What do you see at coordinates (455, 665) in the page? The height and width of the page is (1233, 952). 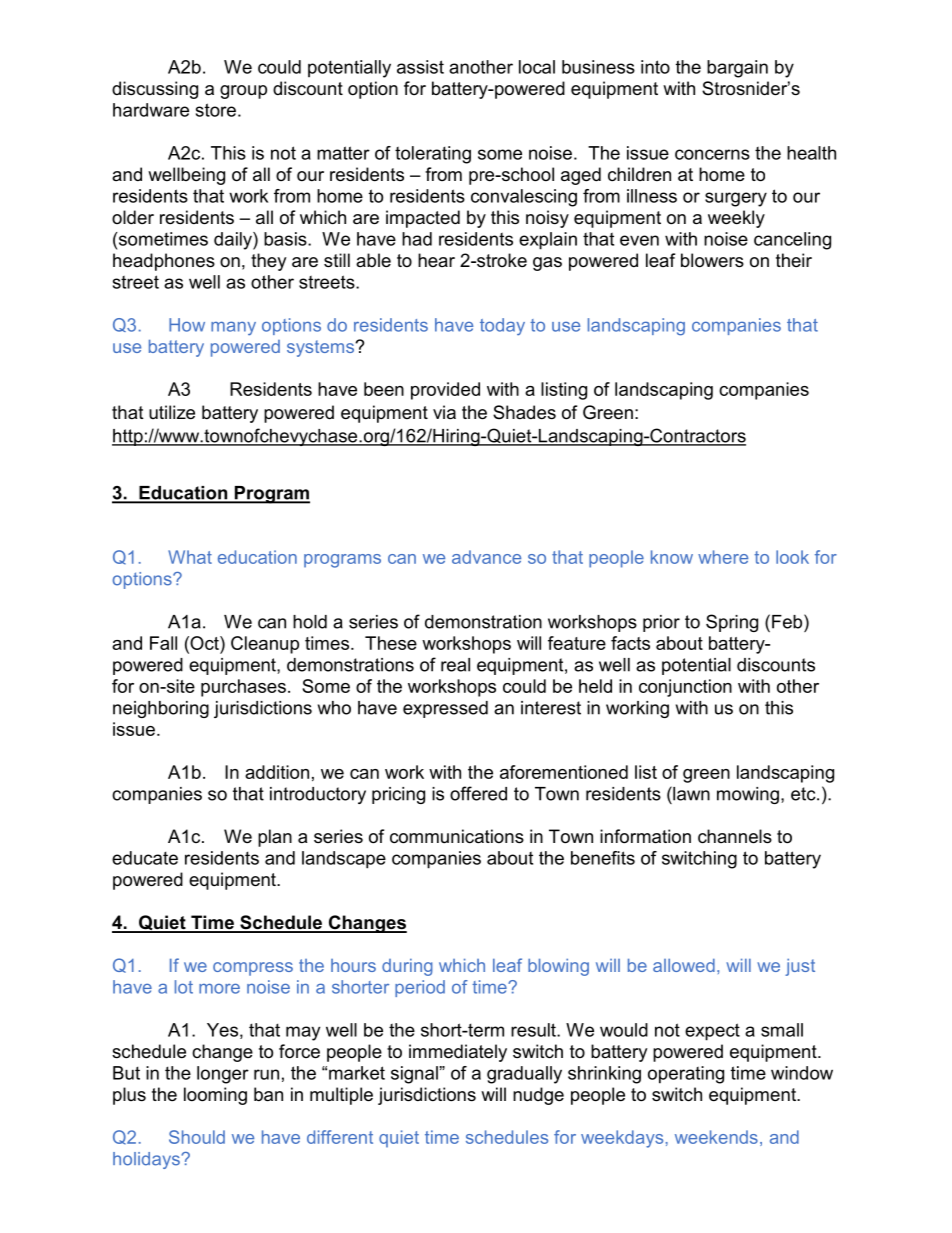 I see `real` at bounding box center [455, 665].
